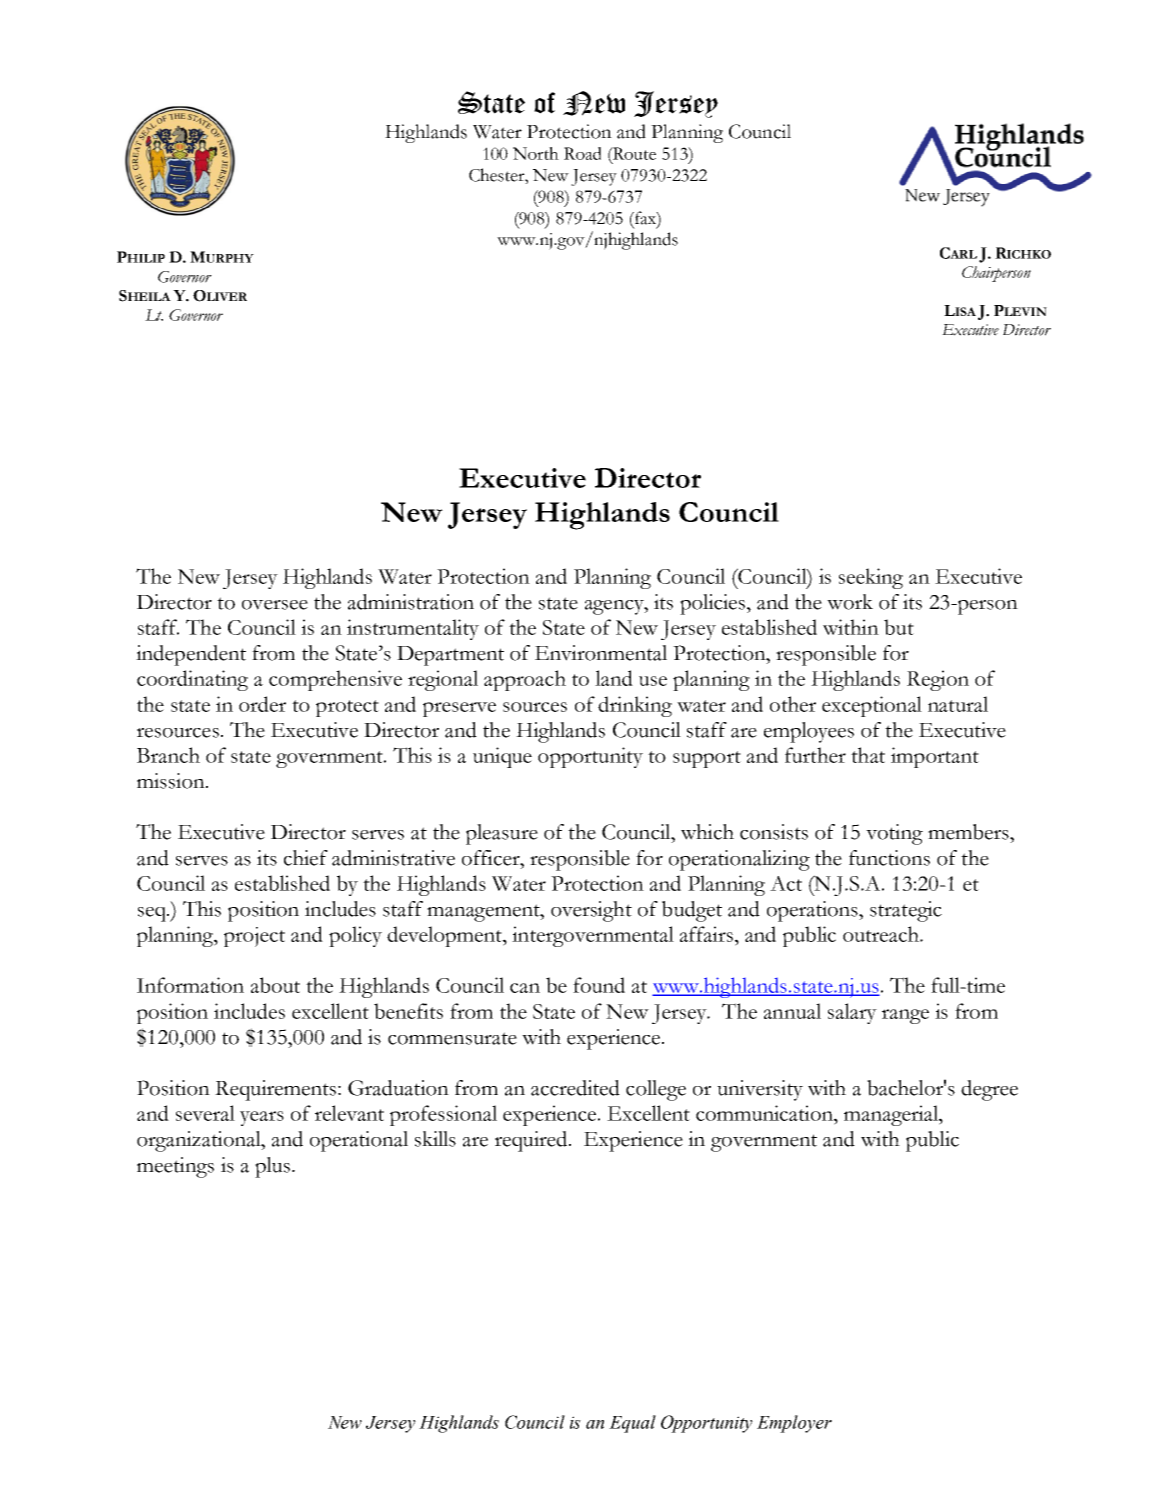 The image size is (1160, 1501). Describe the element at coordinates (794, 1424) in the screenshot. I see `Employer` at that location.
